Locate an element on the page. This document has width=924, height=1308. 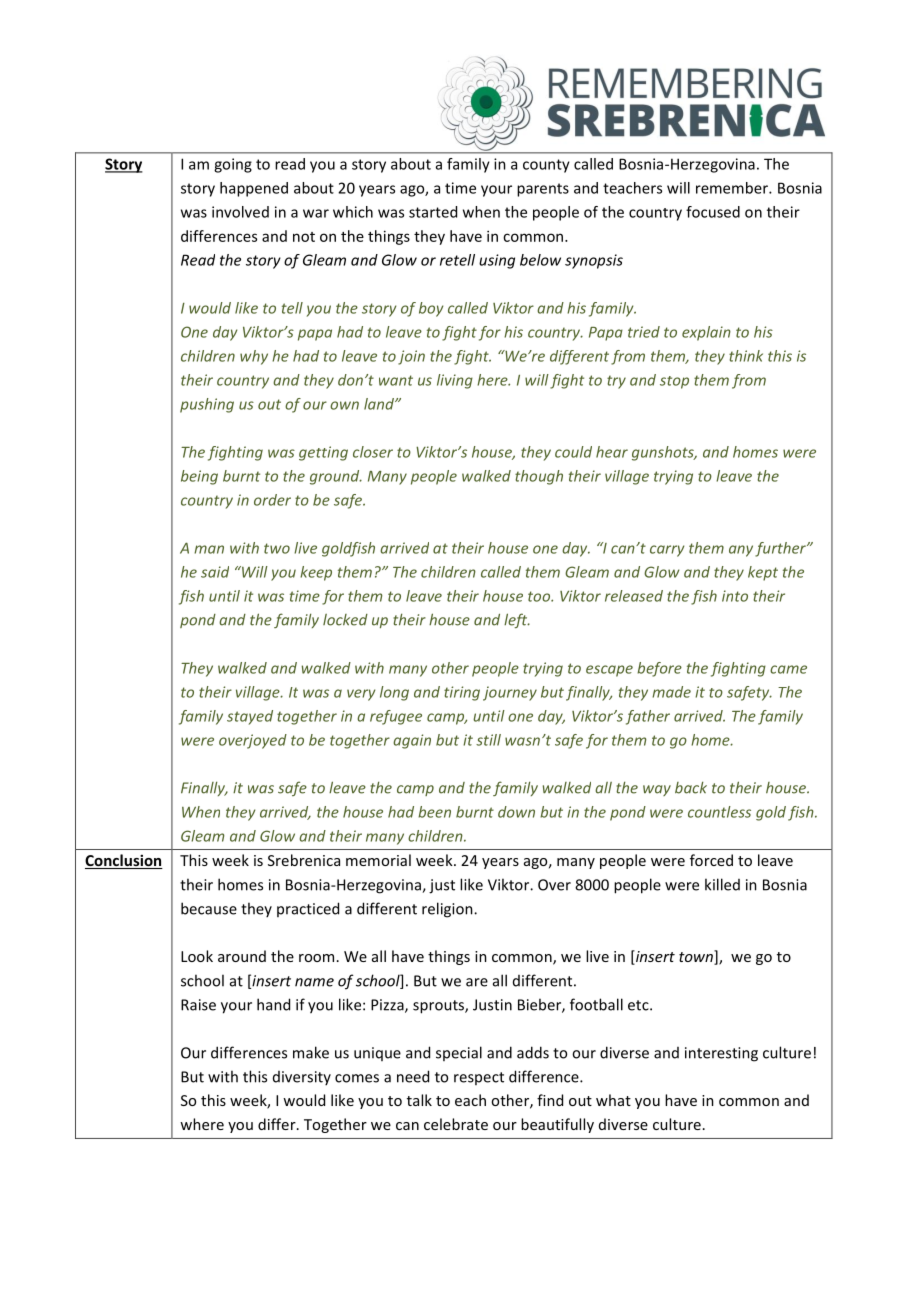
tiring is located at coordinates (462, 693).
